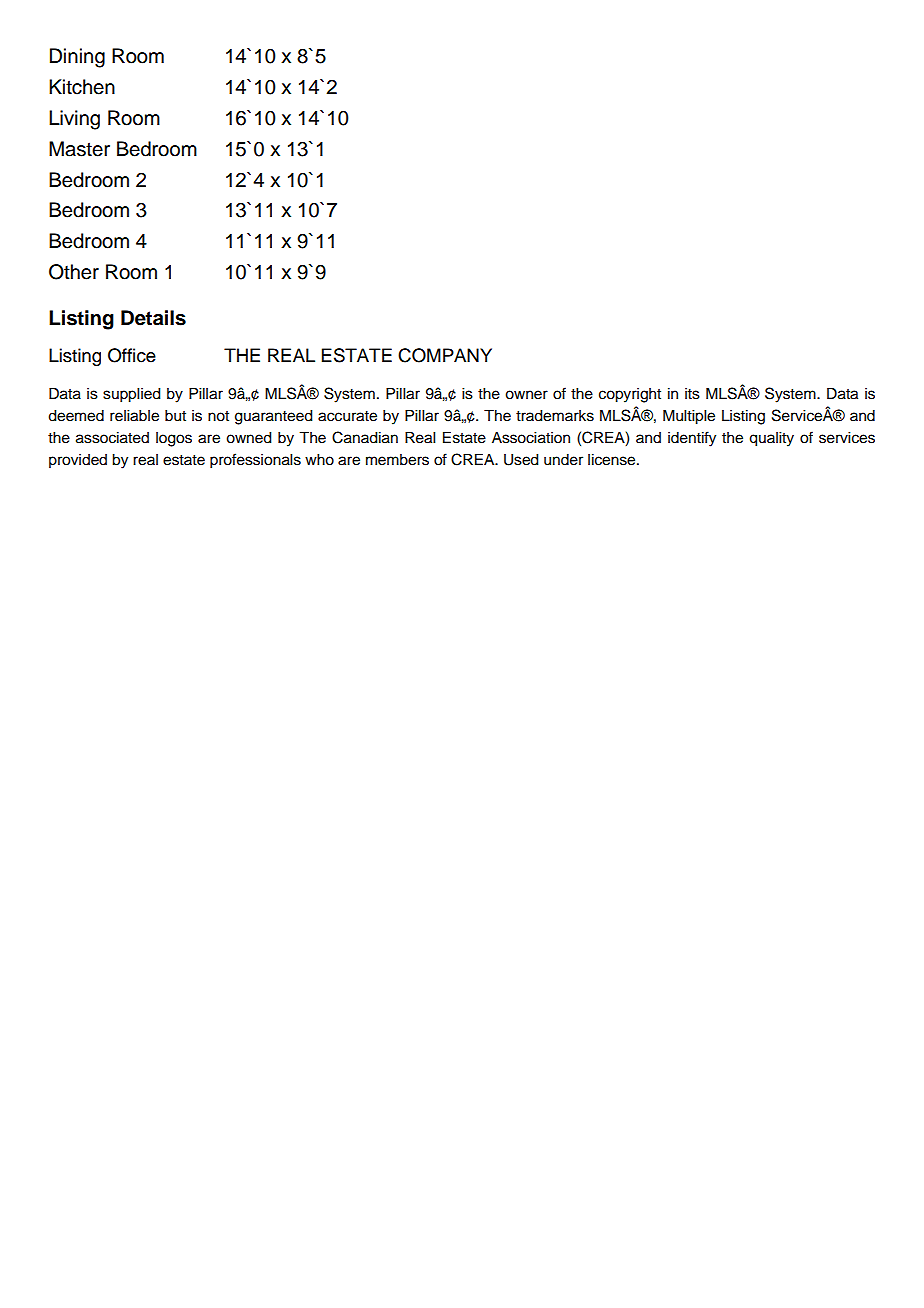  What do you see at coordinates (132, 355) in the screenshot?
I see `Office` at bounding box center [132, 355].
